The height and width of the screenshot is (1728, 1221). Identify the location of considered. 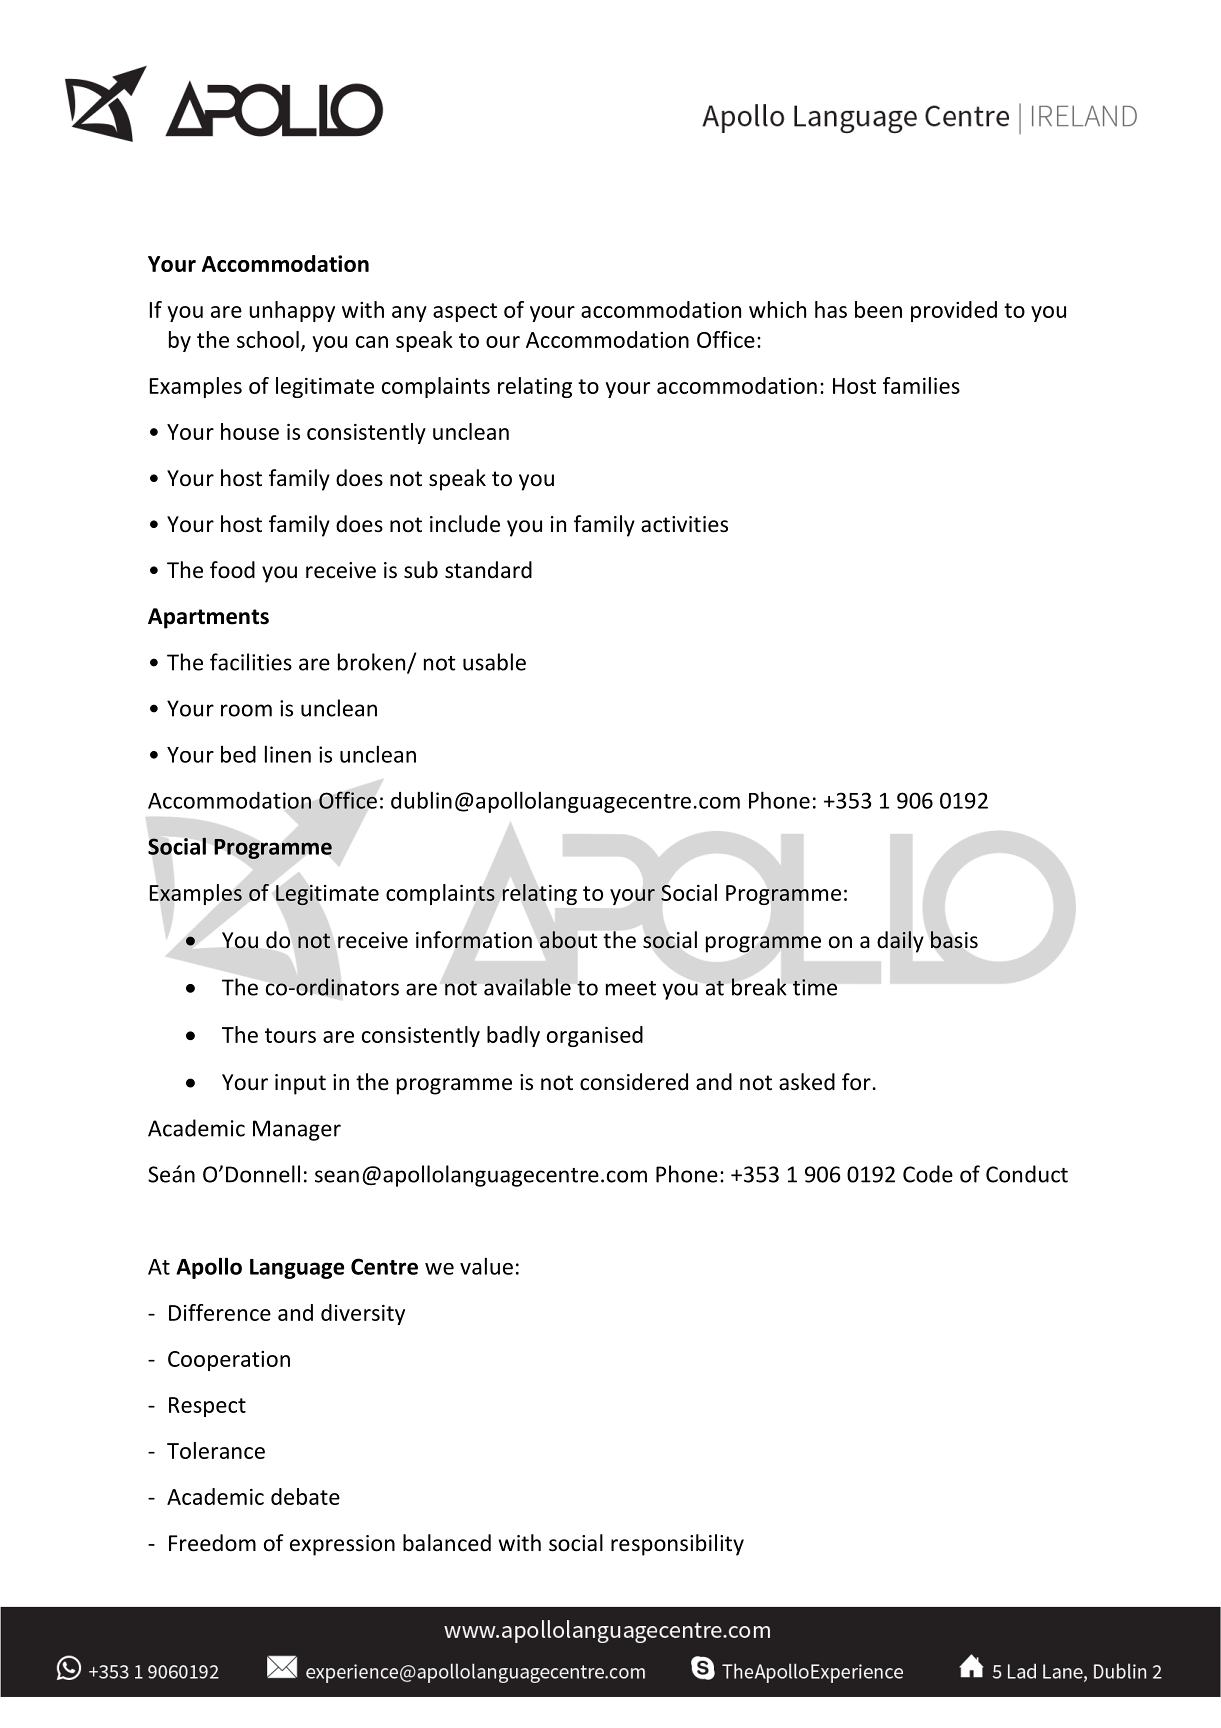
(634, 1082).
